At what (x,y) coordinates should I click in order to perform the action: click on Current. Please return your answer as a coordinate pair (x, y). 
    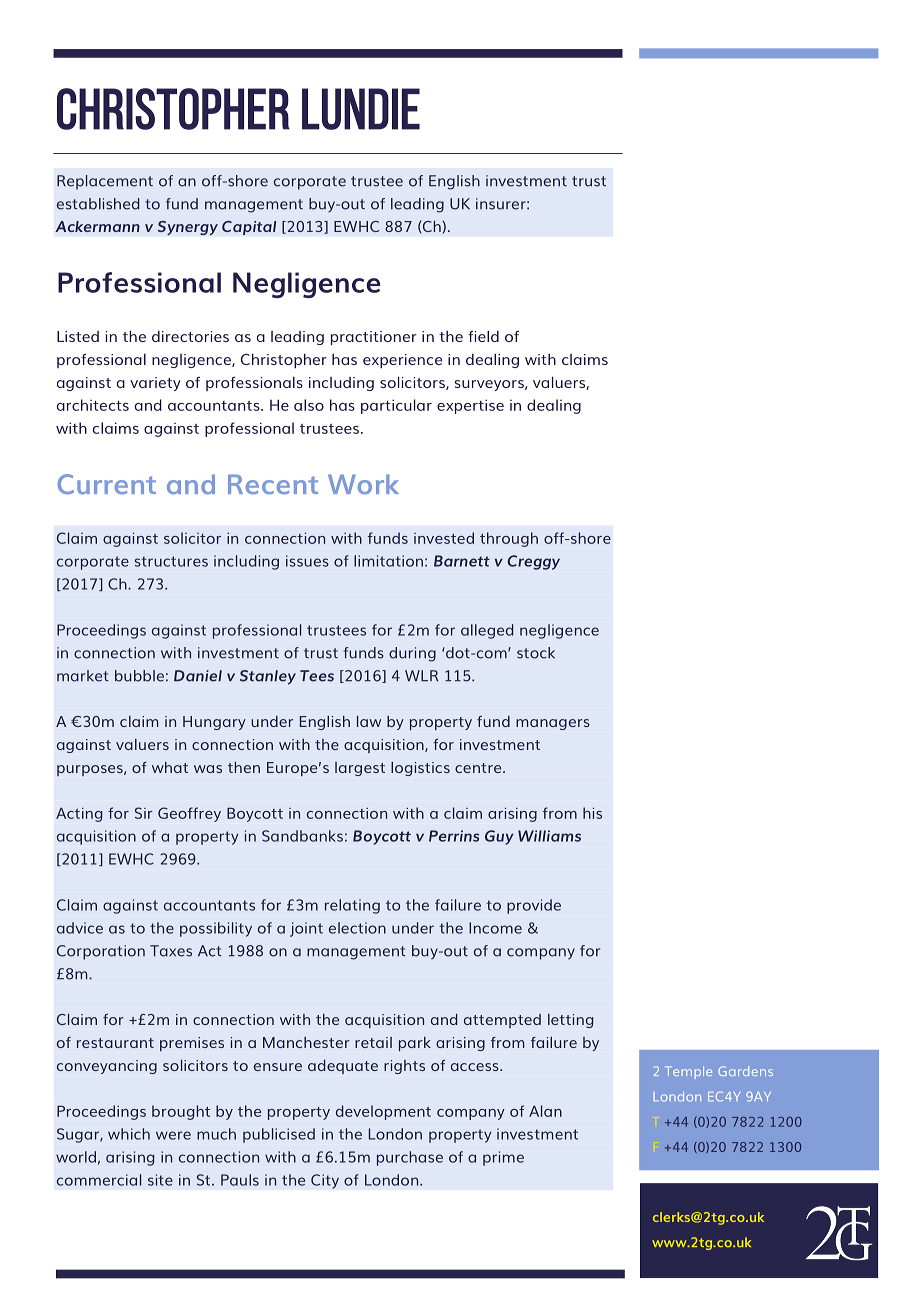
    Looking at the image, I should click on (107, 484).
